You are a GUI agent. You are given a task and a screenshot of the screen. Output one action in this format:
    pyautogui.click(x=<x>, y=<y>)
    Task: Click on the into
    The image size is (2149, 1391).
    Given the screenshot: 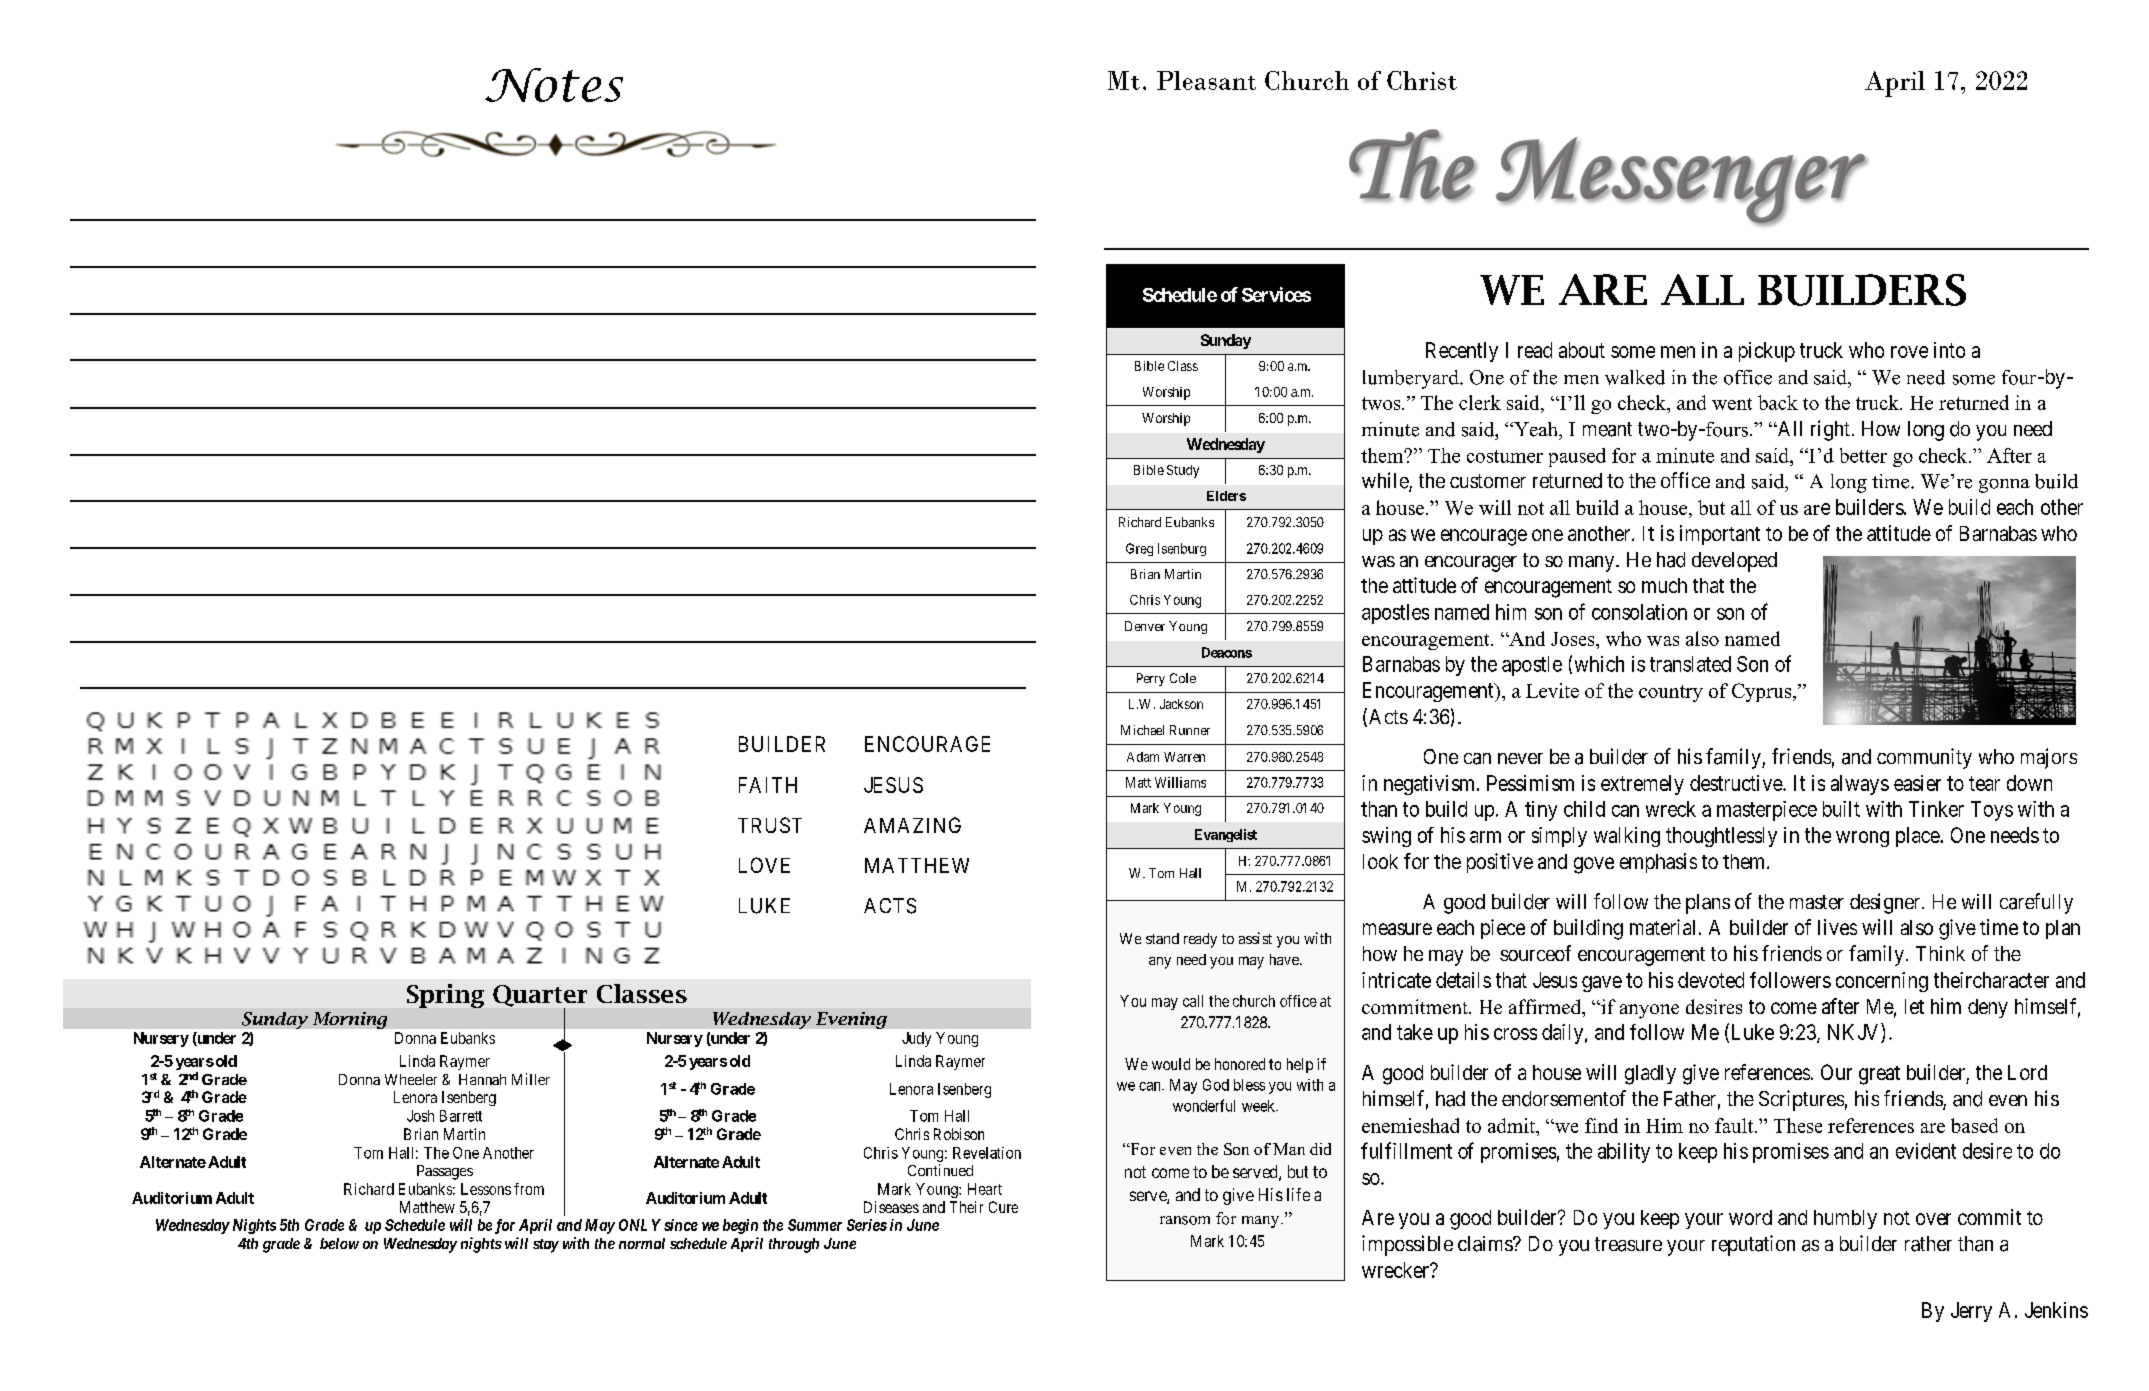 What is the action you would take?
    pyautogui.click(x=1949, y=350)
